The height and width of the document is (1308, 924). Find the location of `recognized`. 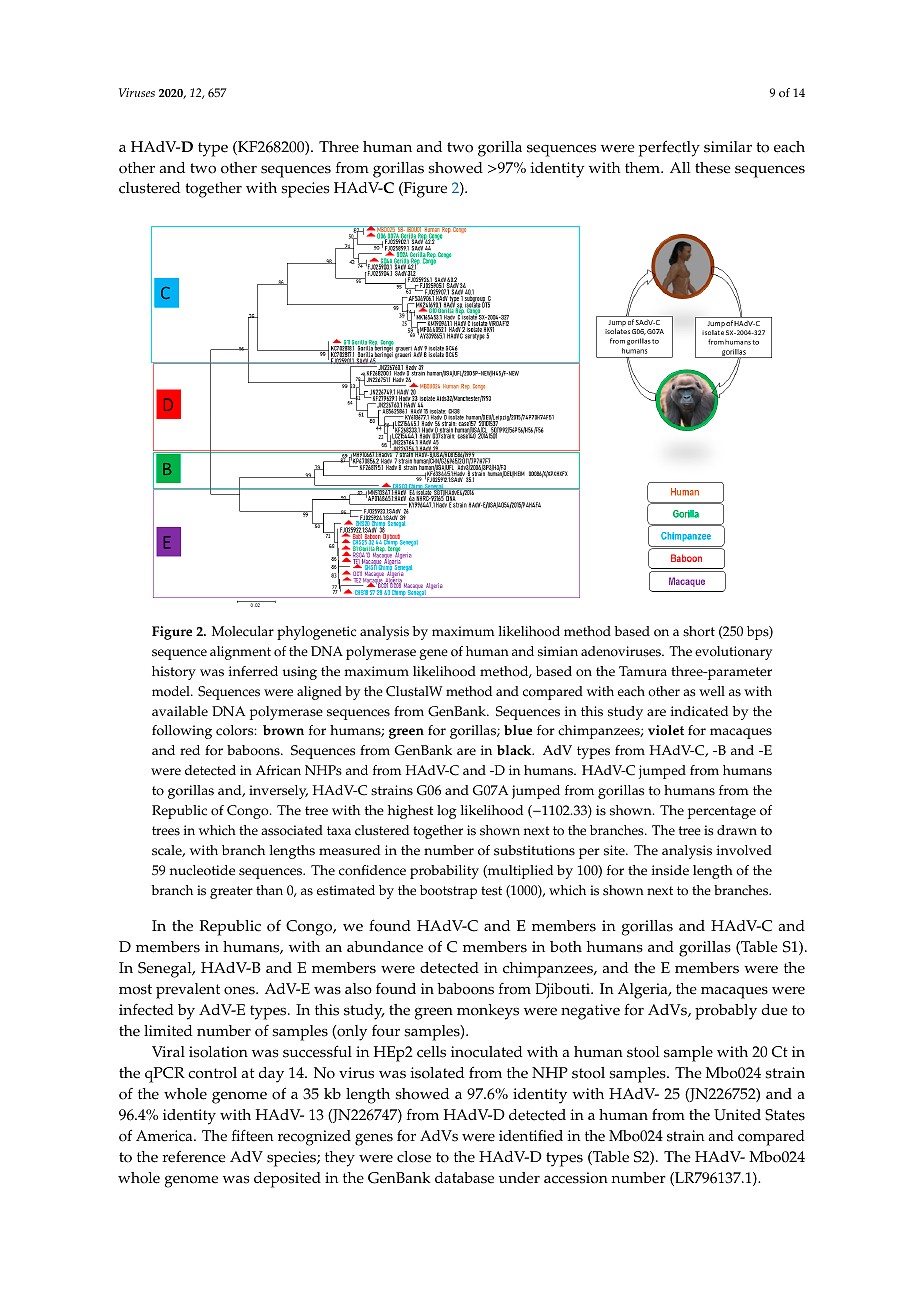

recognized is located at coordinates (314, 1138).
